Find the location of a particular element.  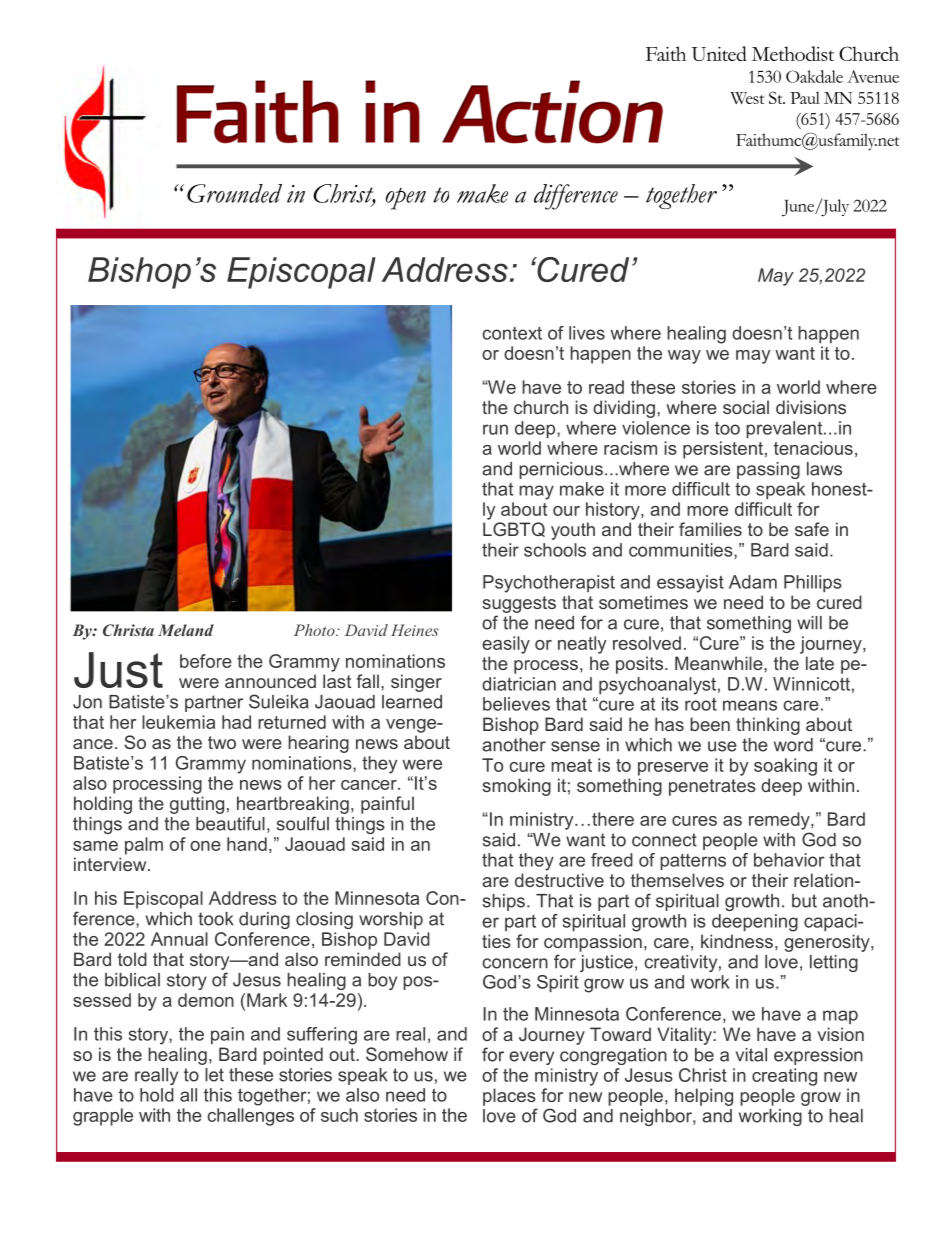

places is located at coordinates (509, 1097).
